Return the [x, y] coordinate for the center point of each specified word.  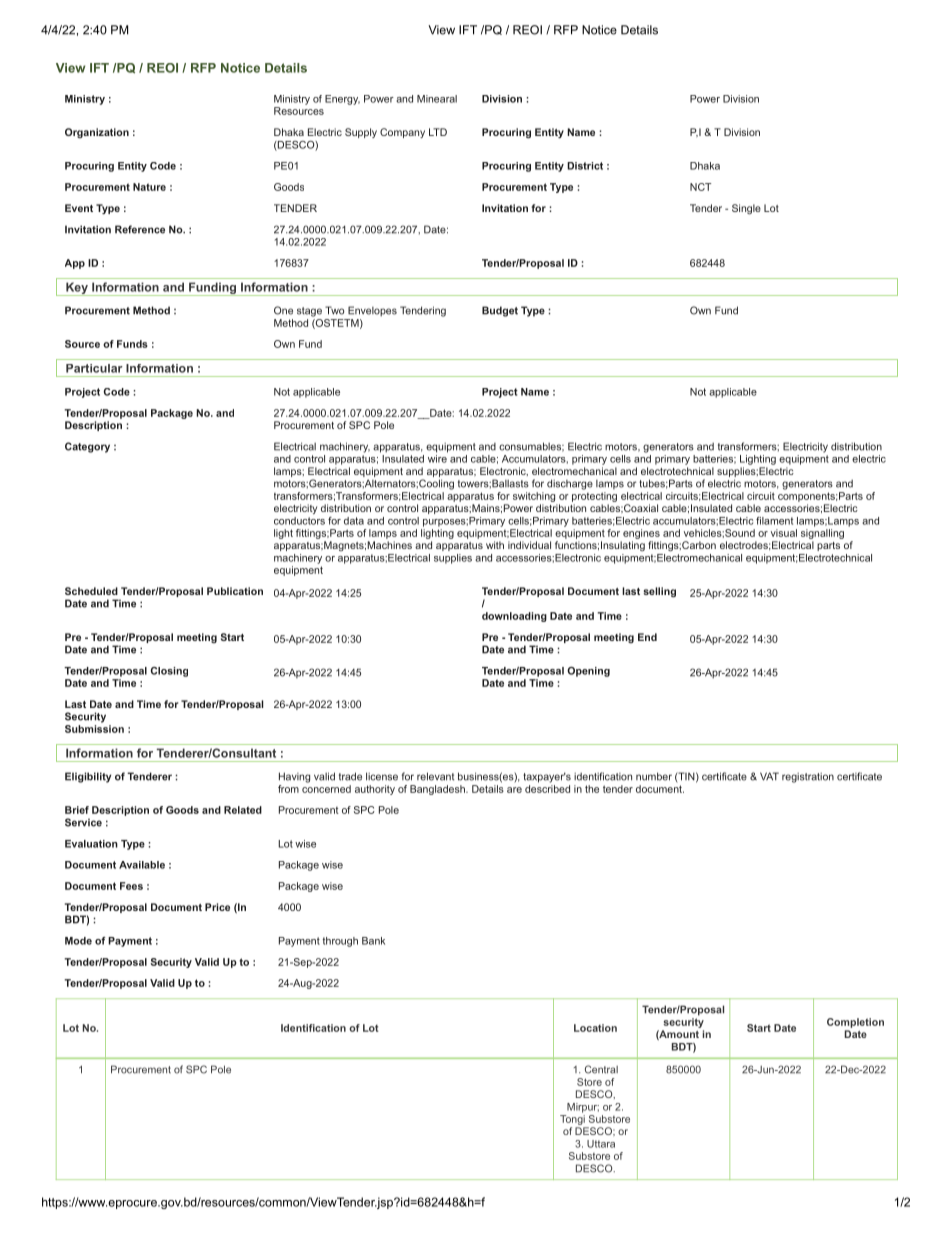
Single [746, 209]
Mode [78, 941]
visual [784, 533]
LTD [438, 132]
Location [595, 1028]
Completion [855, 1023]
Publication [235, 591]
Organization [97, 133]
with [495, 545]
